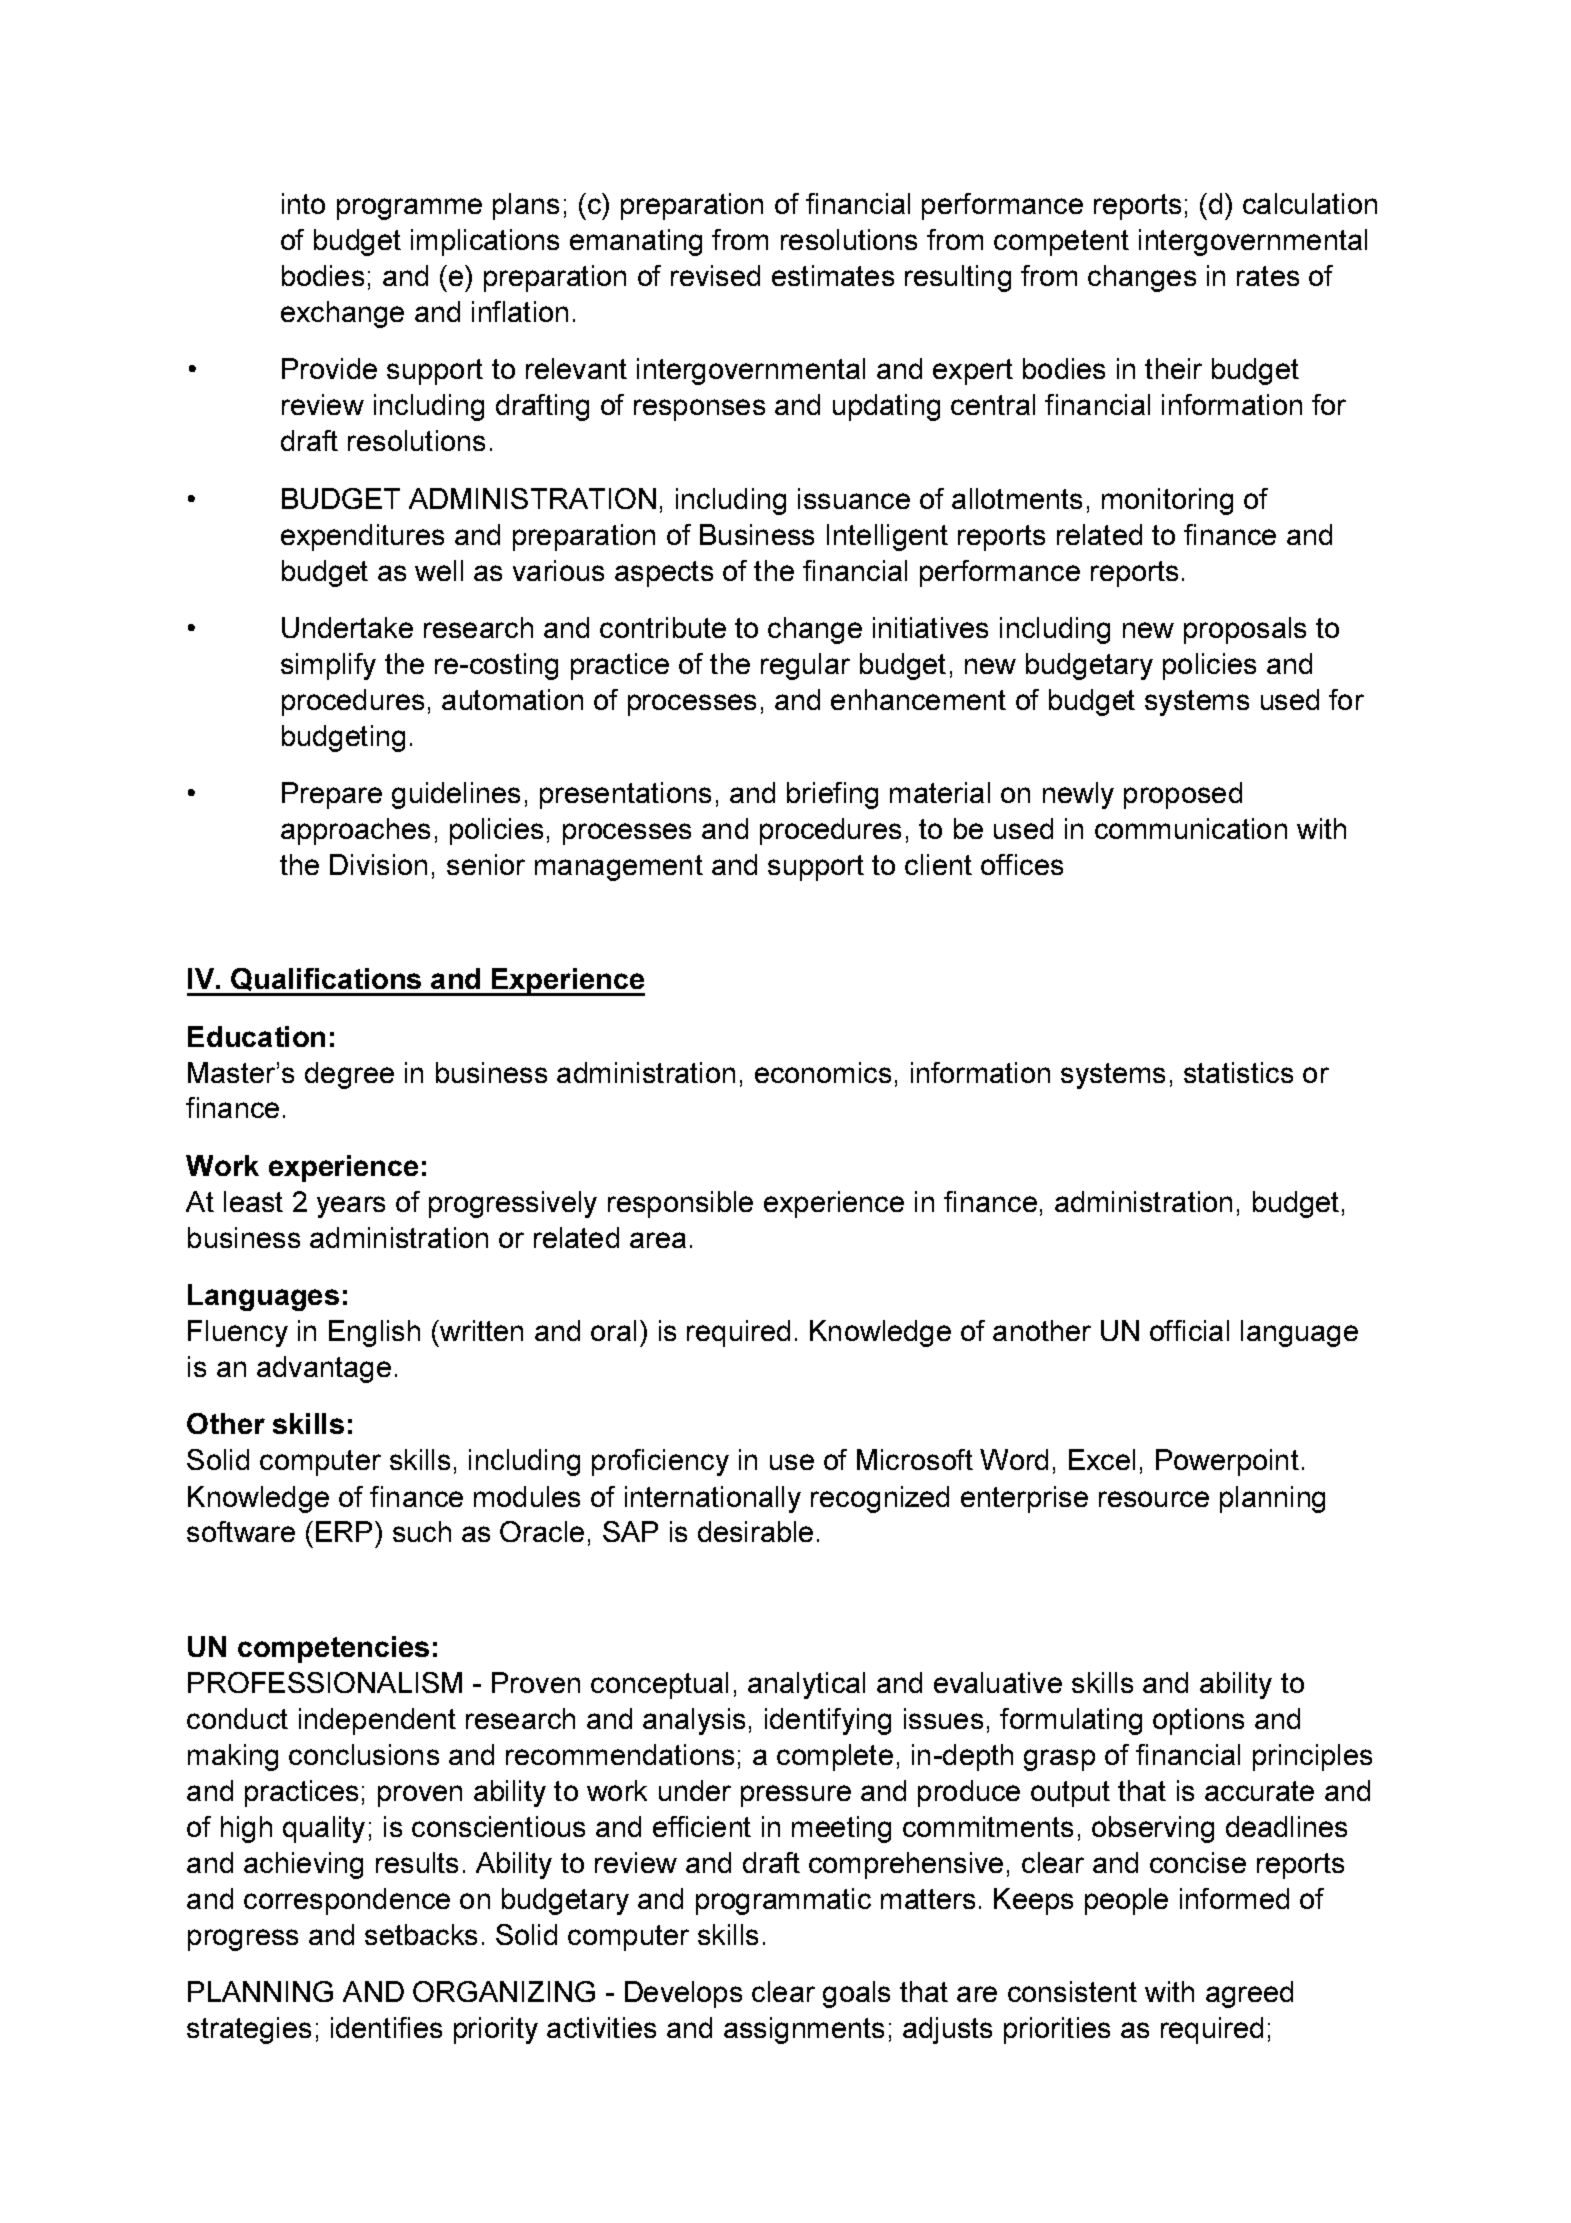 Image resolution: width=1571 pixels, height=2223 pixels. Describe the element at coordinates (386, 2027) in the document. I see `identifies` at that location.
